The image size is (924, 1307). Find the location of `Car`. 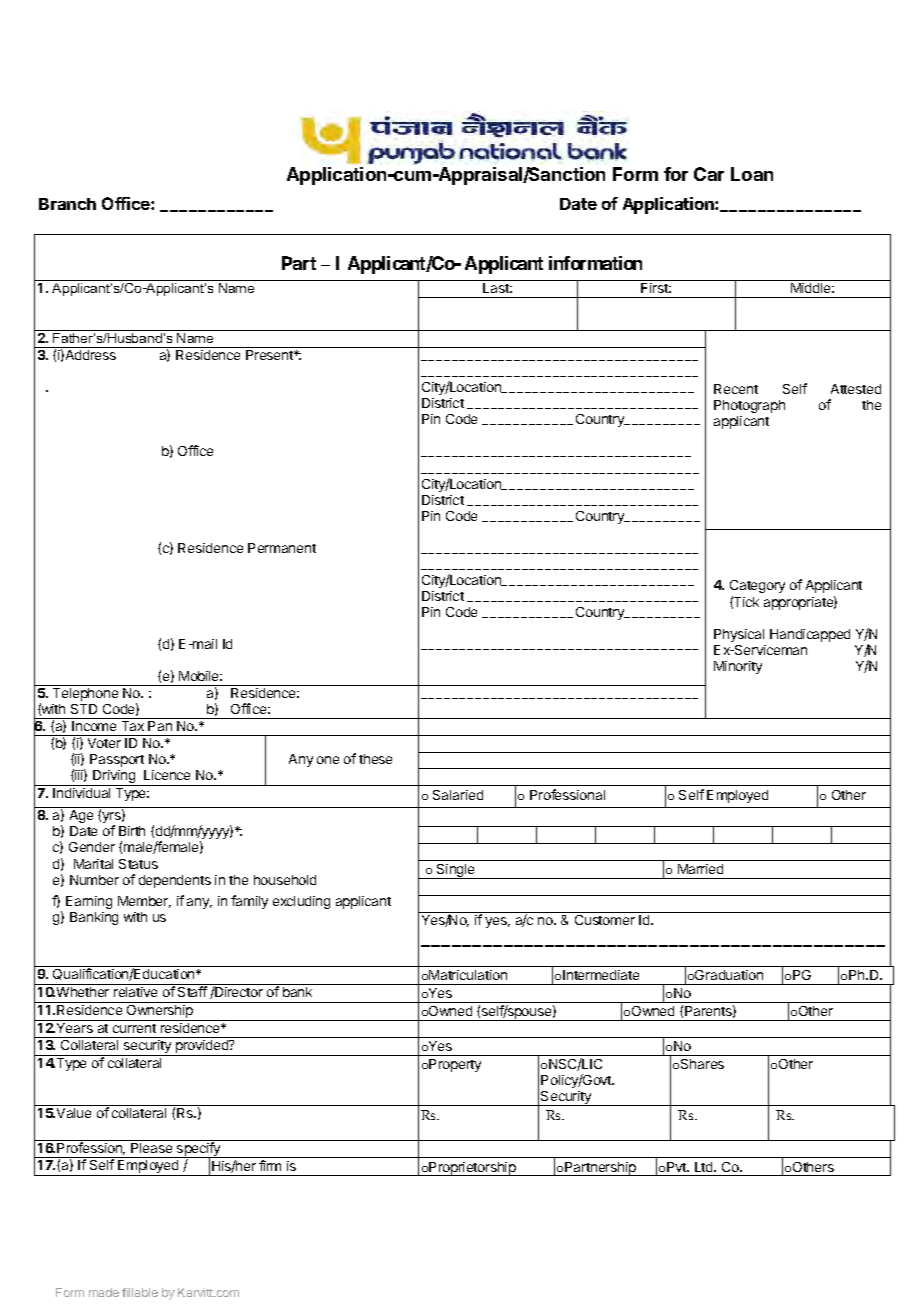

Car is located at coordinates (709, 174).
